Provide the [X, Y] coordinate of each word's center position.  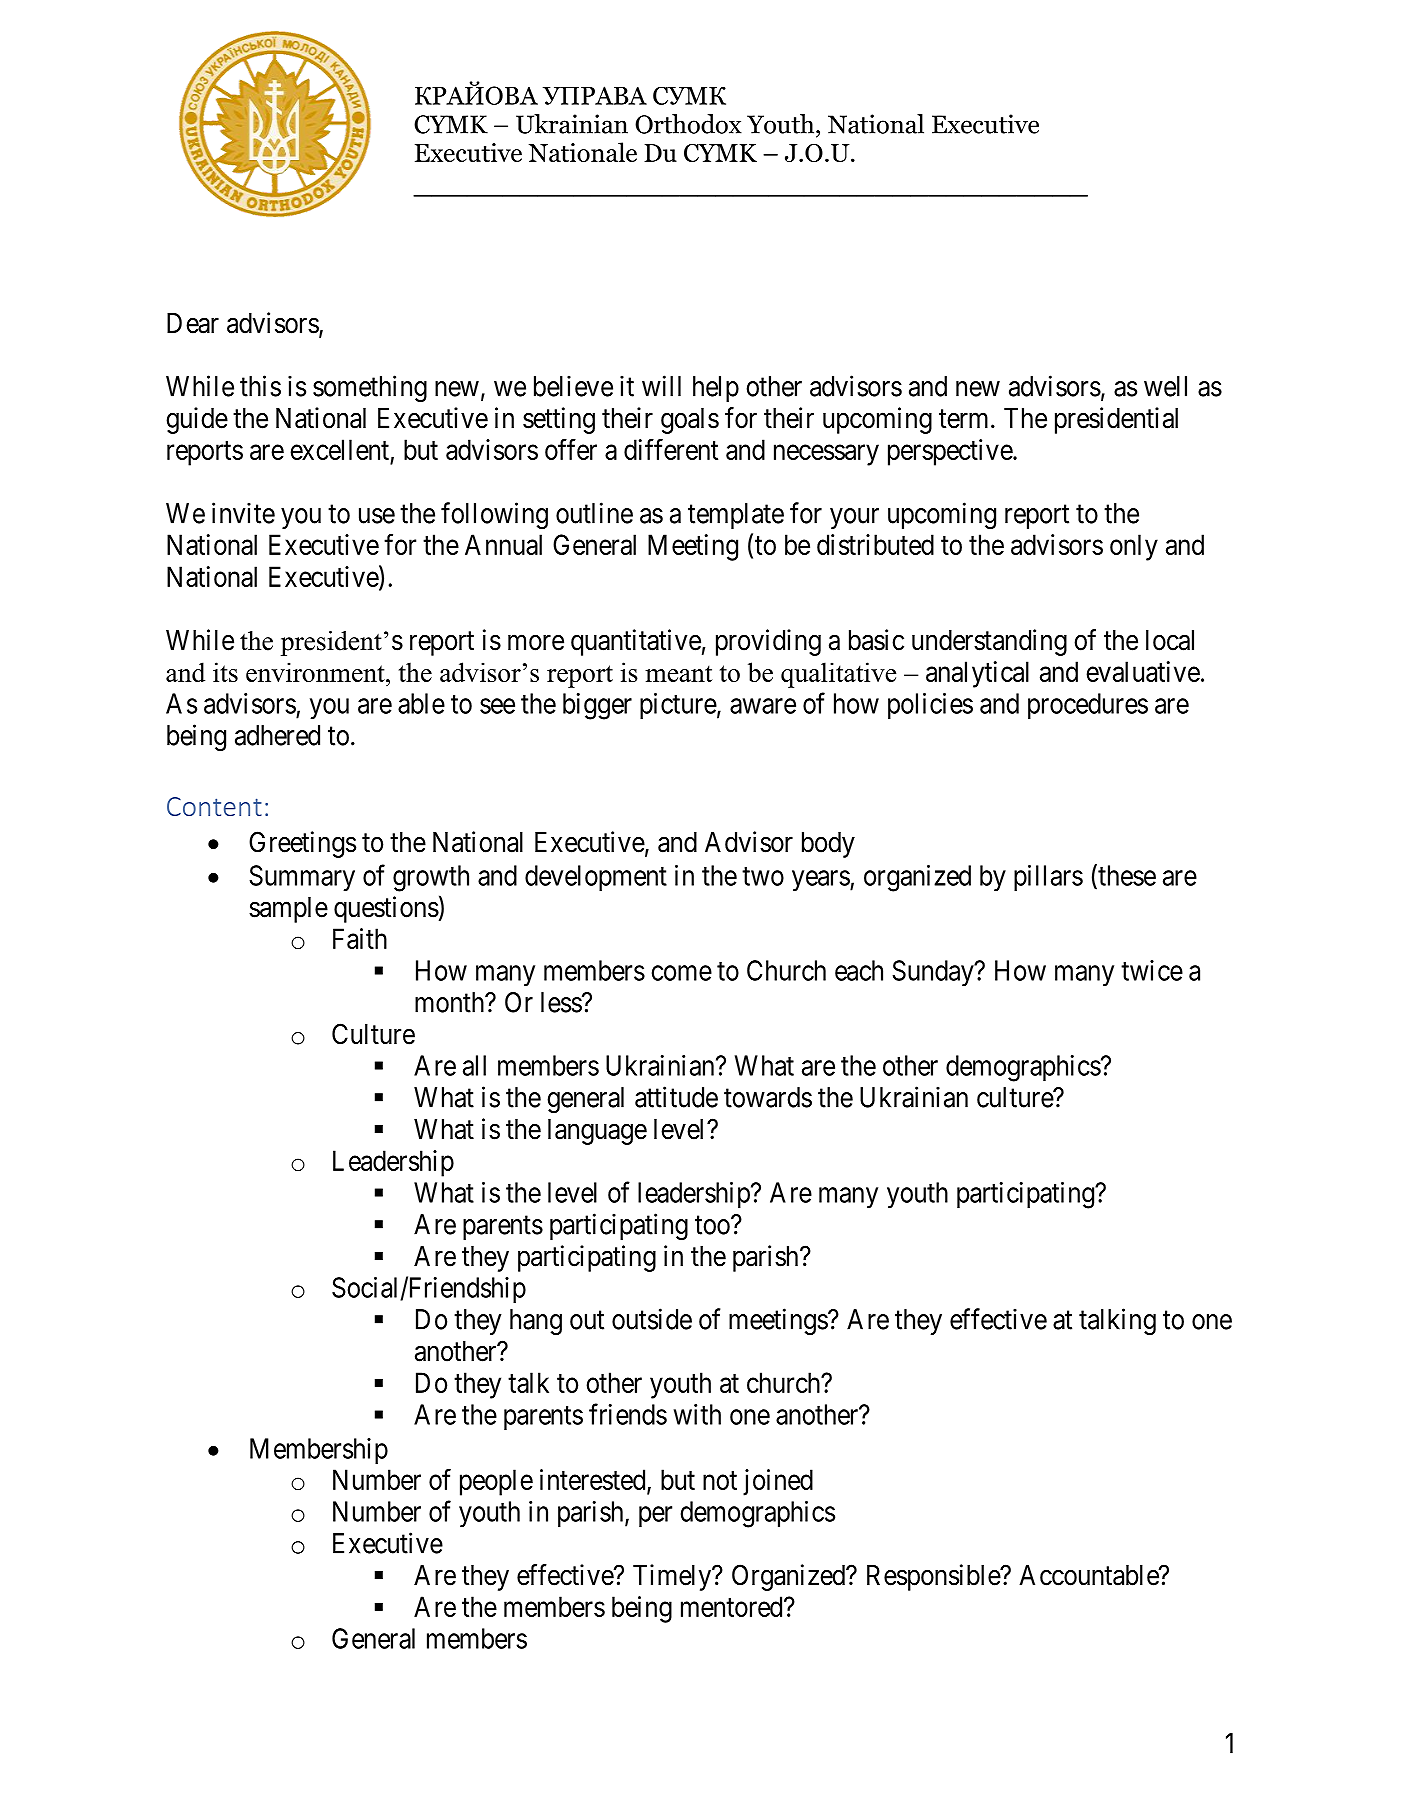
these [1126, 876]
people [496, 1482]
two [763, 876]
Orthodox [688, 124]
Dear [193, 323]
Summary [302, 878]
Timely [673, 1577]
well [1165, 386]
